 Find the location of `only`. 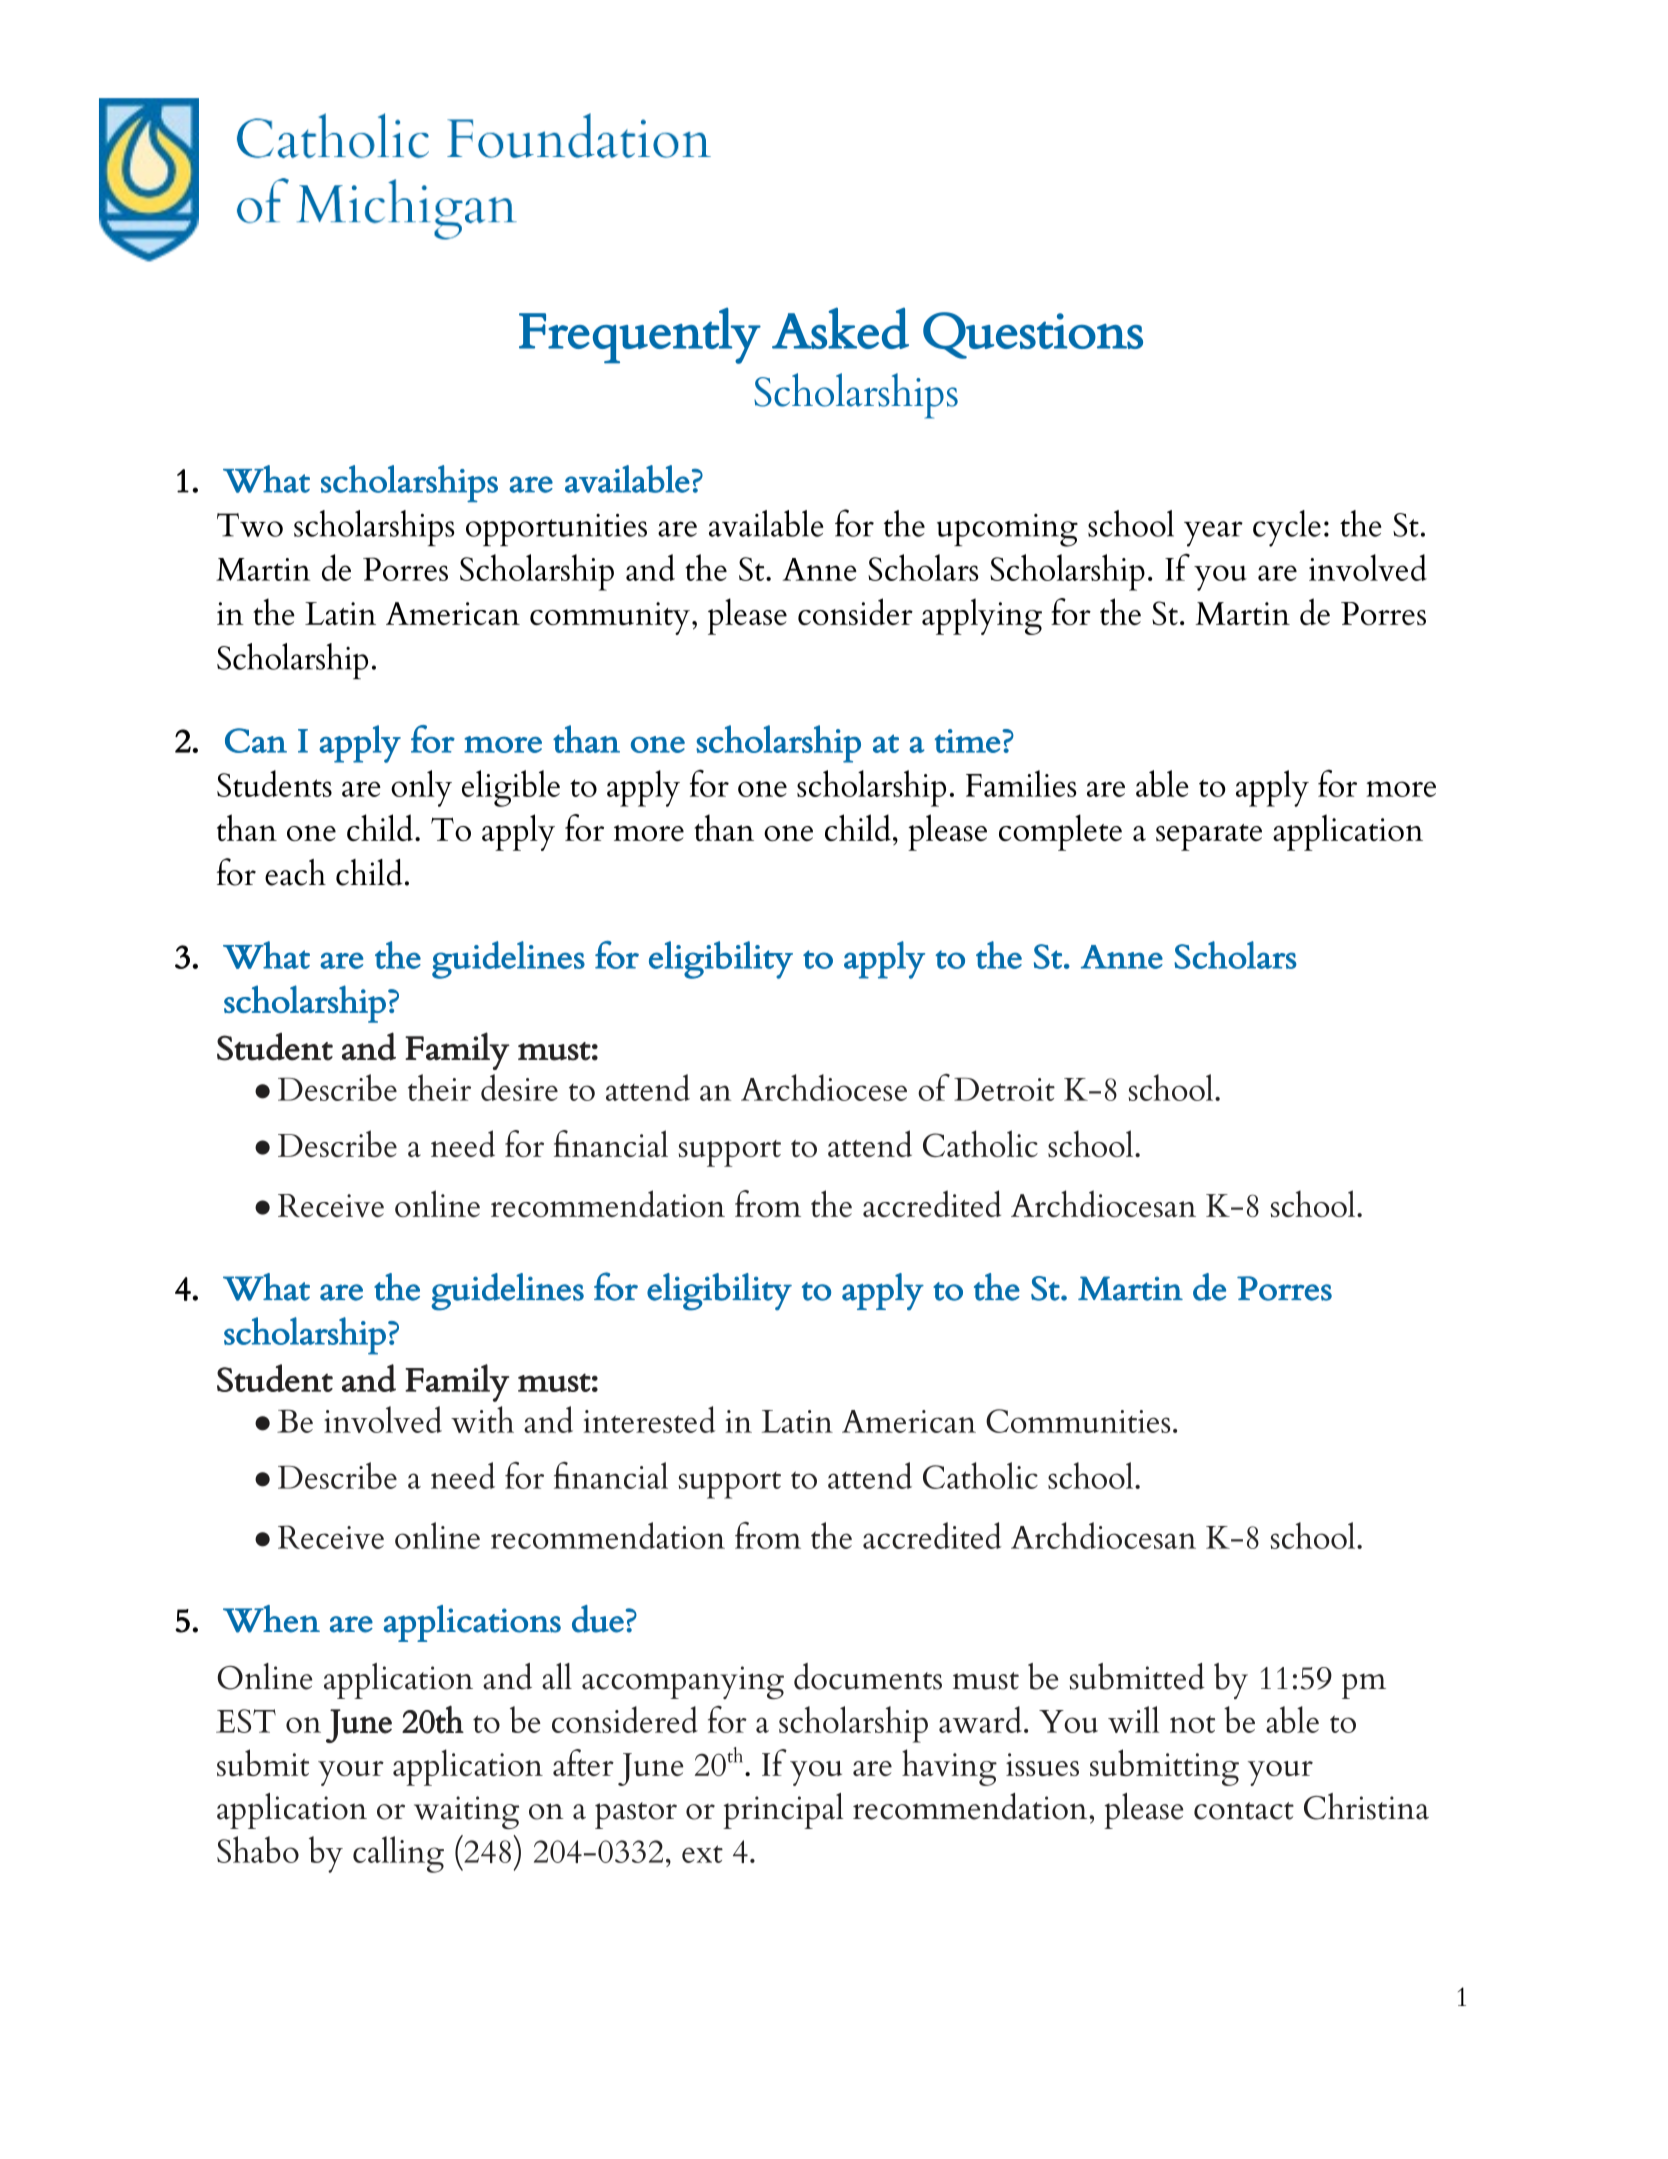

only is located at coordinates (421, 788).
